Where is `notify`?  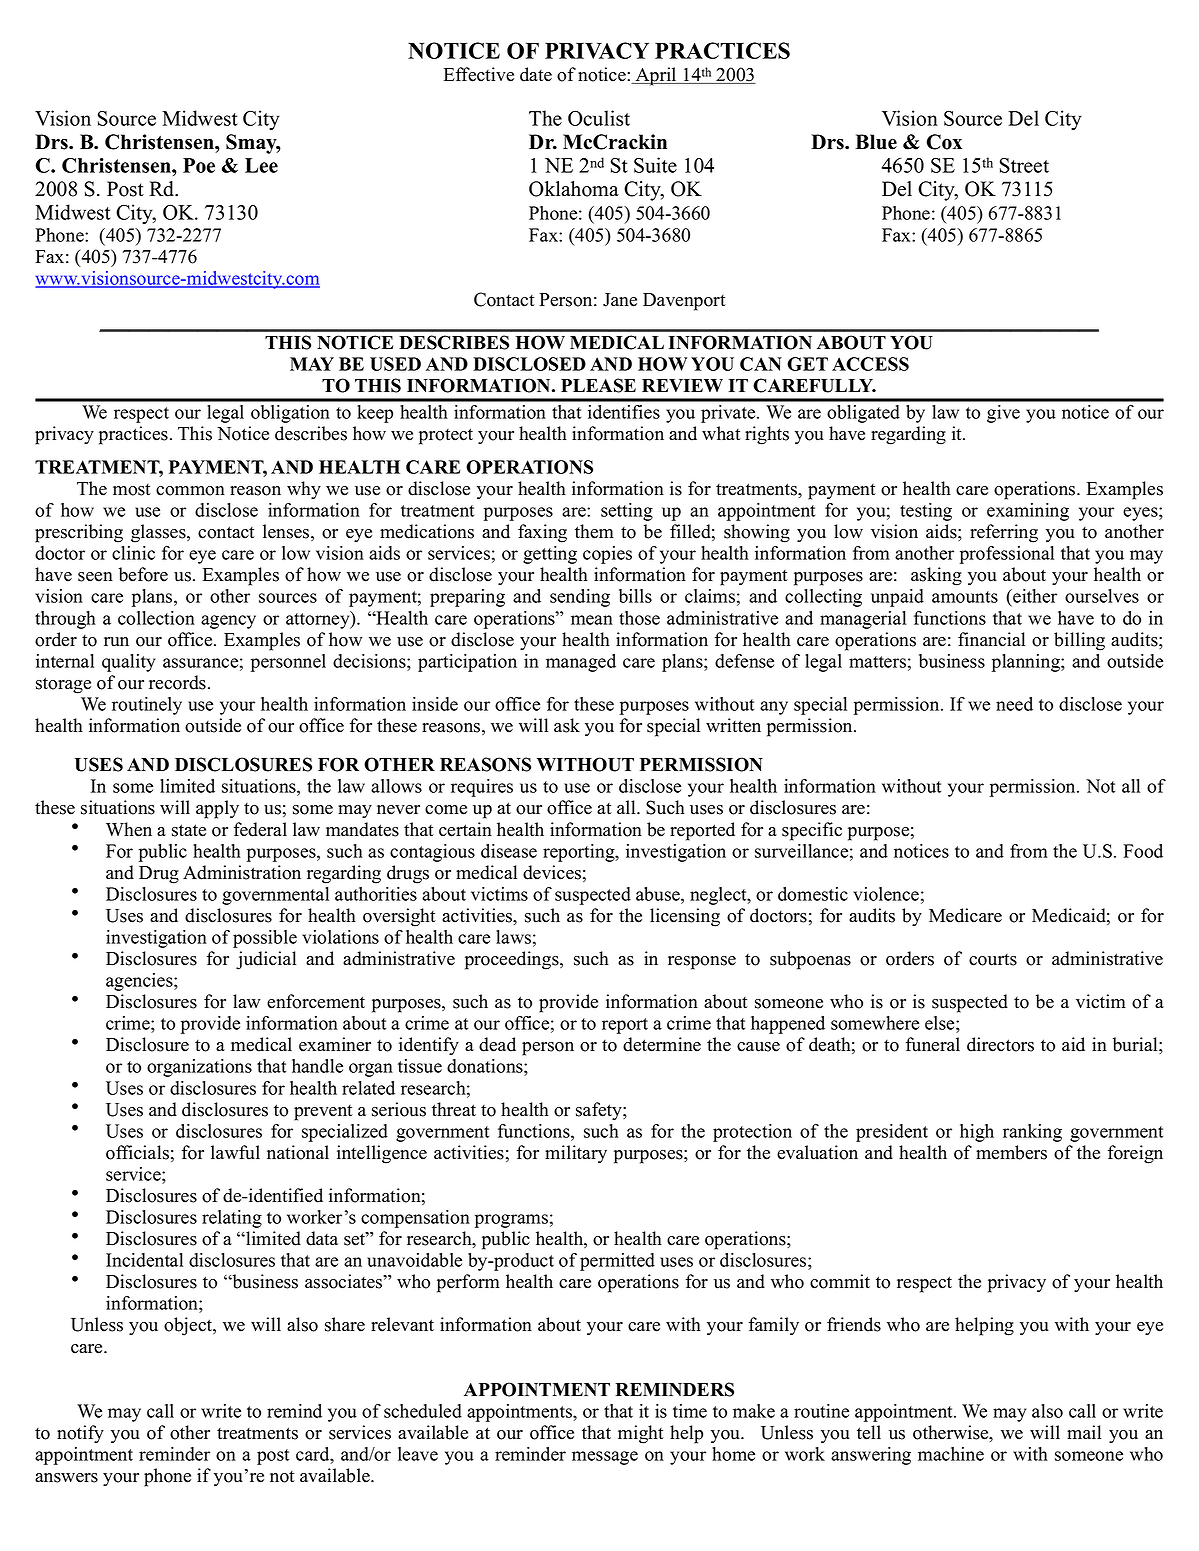 notify is located at coordinates (80, 1434).
